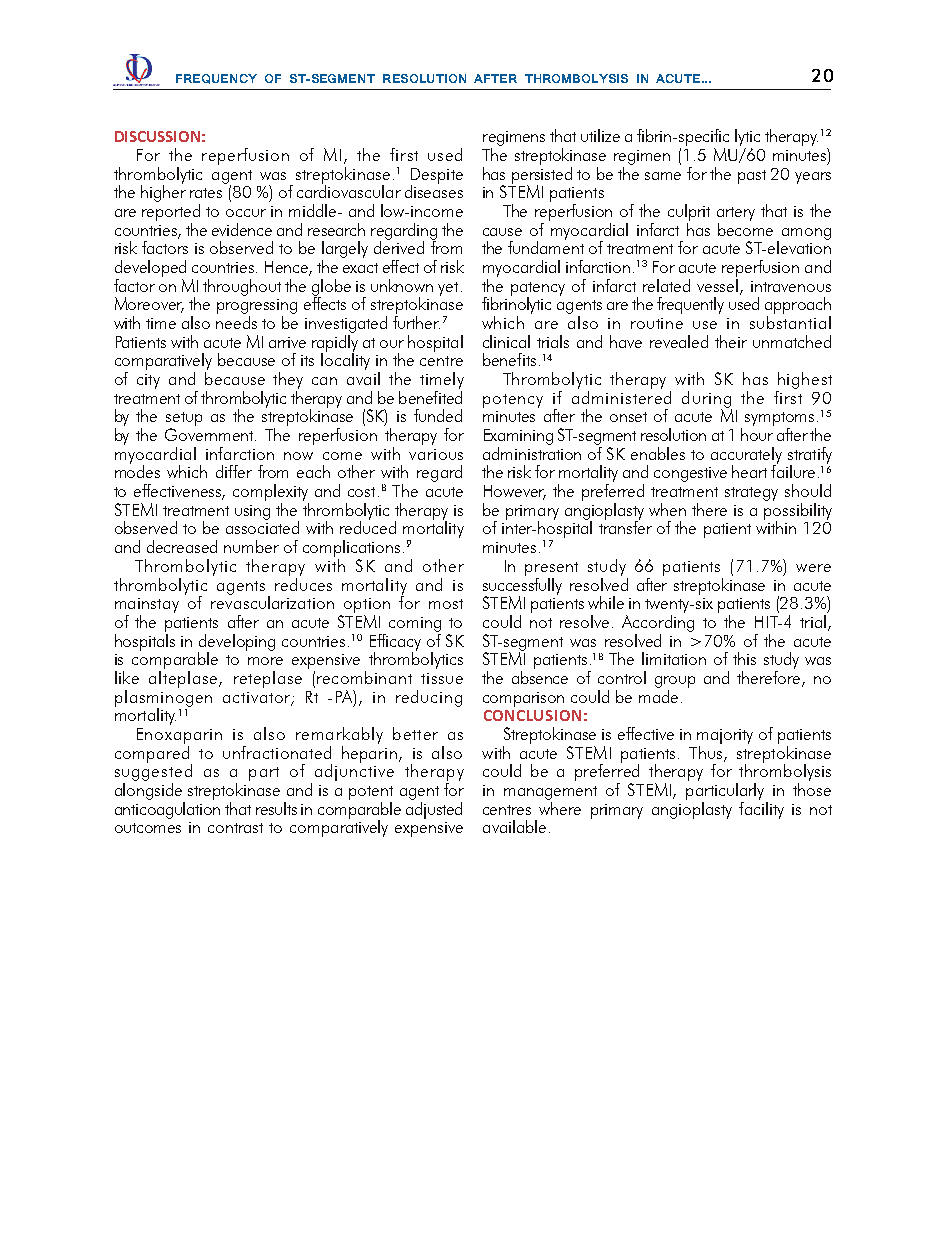 The width and height of the document is (952, 1233). Describe the element at coordinates (752, 177) in the document. I see `past` at that location.
